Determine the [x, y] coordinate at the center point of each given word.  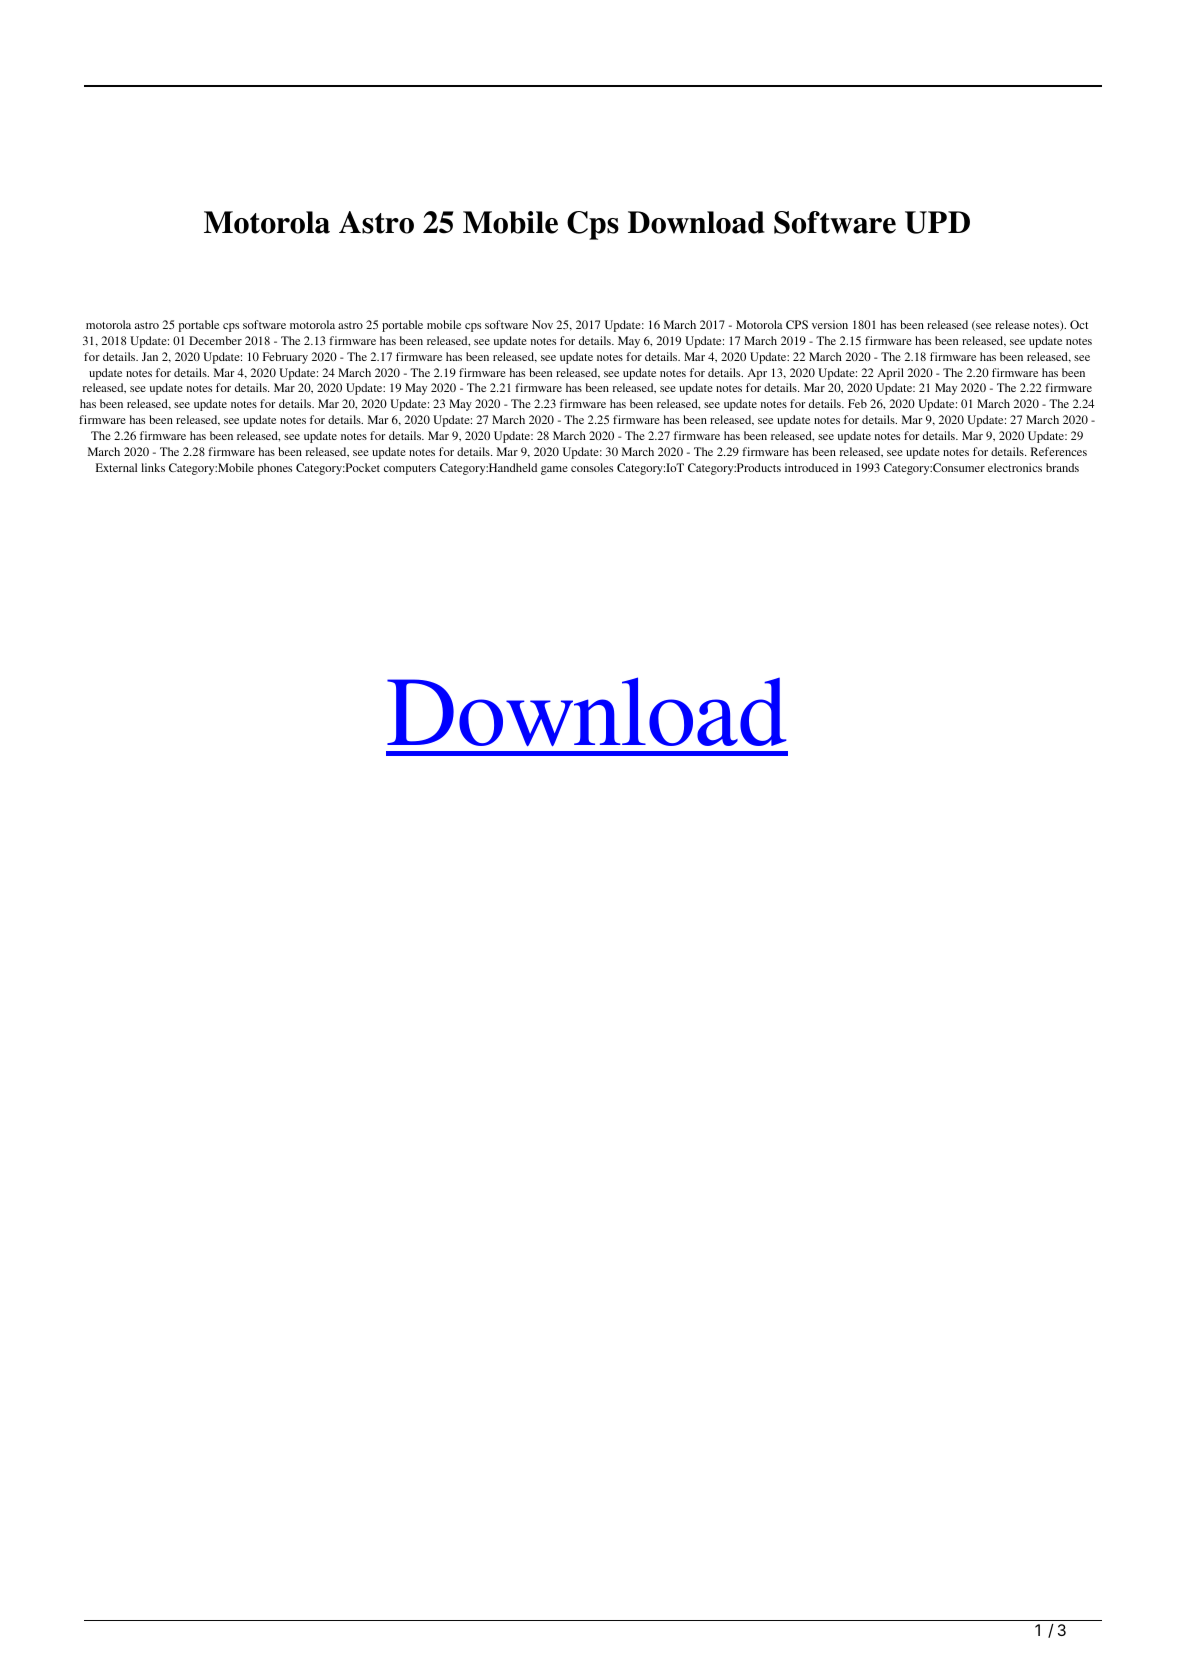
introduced [811, 467]
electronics [1015, 467]
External [116, 467]
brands [1062, 467]
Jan [150, 356]
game [554, 470]
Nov [542, 324]
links [153, 467]
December [215, 340]
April [891, 374]
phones [275, 469]
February [285, 358]
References [1059, 451]
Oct [1079, 324]
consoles [592, 467]
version [830, 324]
